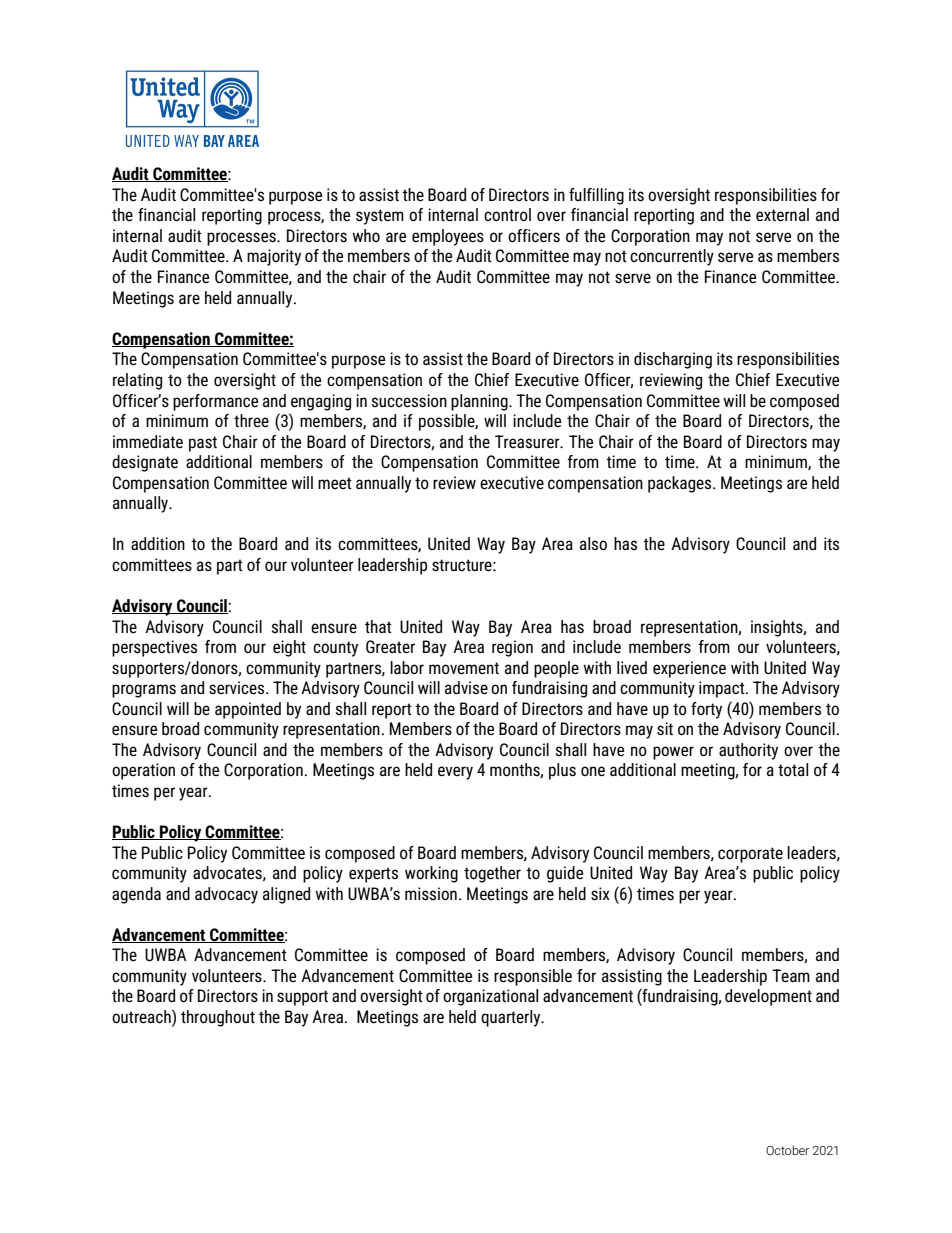  I want to click on services, so click(238, 688).
